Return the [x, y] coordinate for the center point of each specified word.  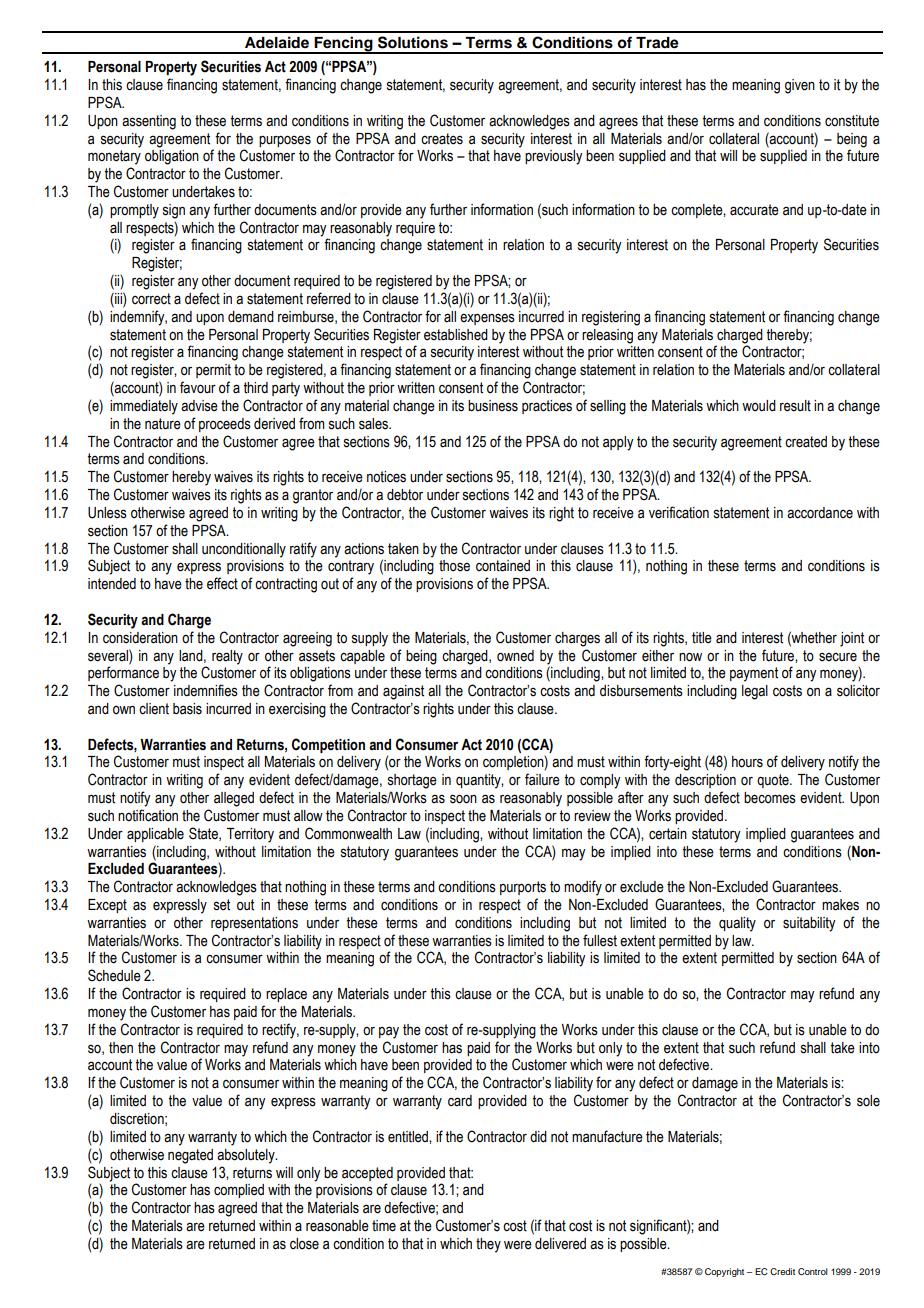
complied [239, 1191]
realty [227, 657]
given [800, 86]
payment [754, 674]
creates [442, 139]
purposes [285, 141]
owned [515, 656]
